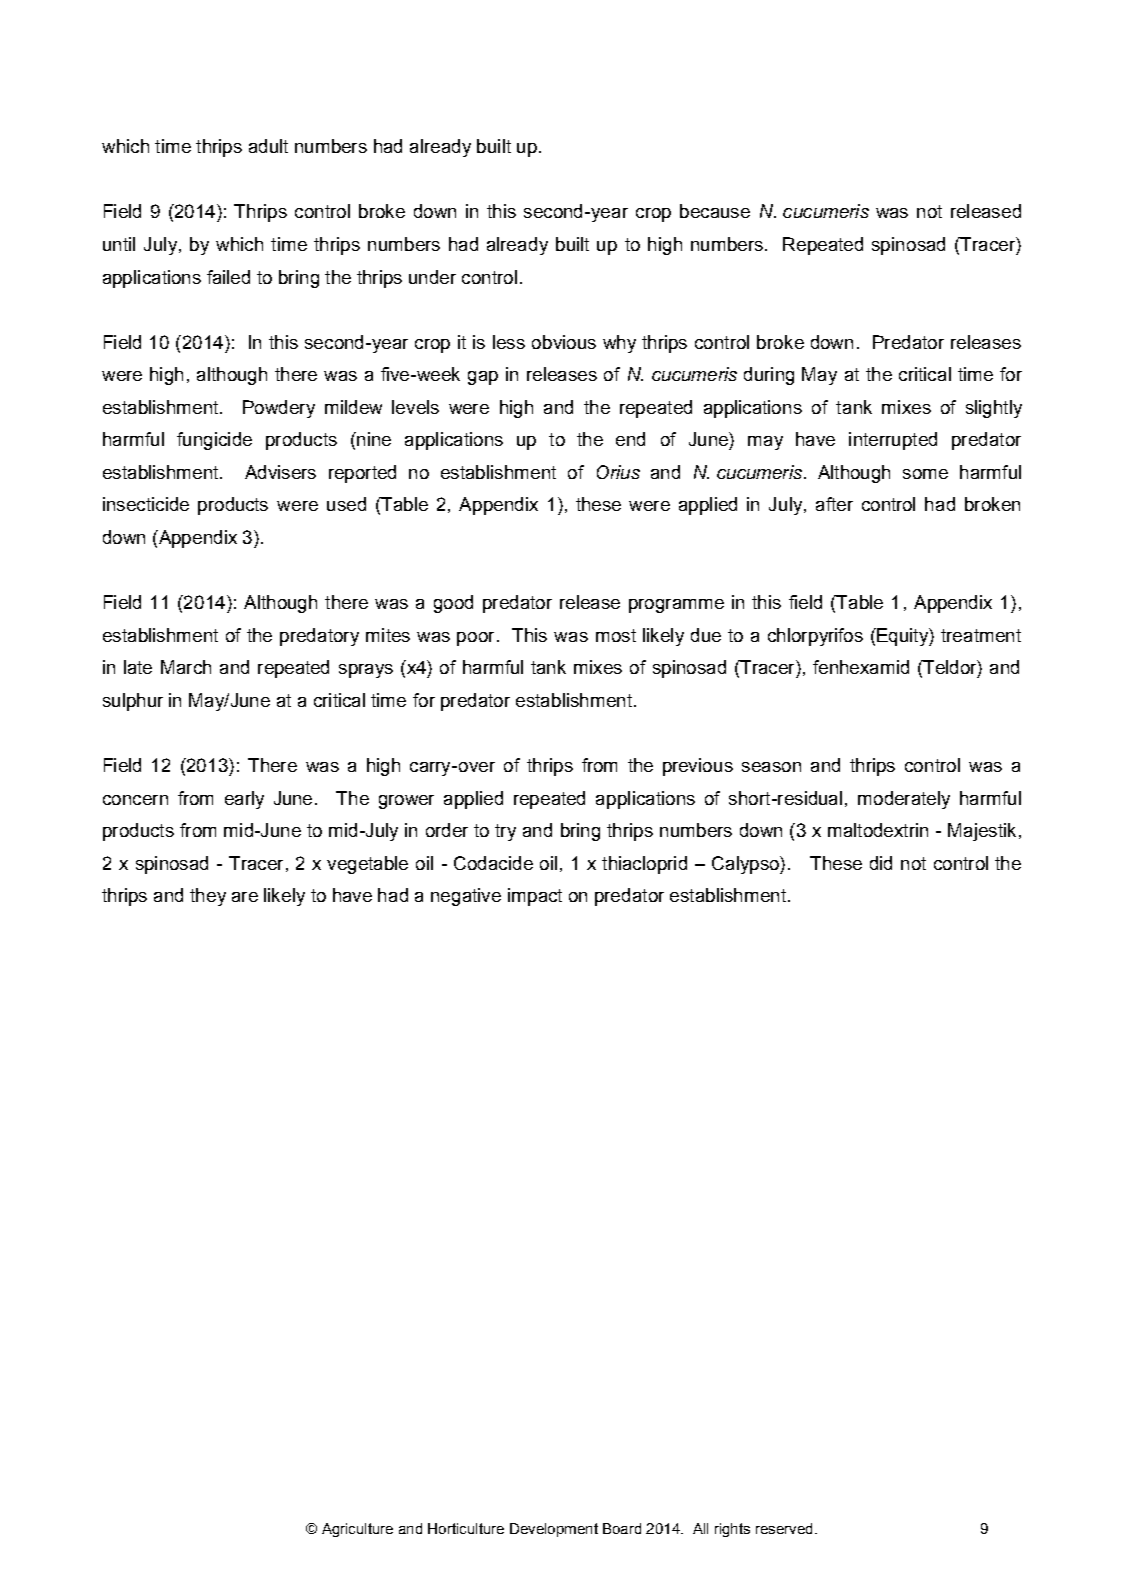  What do you see at coordinates (208, 897) in the page?
I see `they` at bounding box center [208, 897].
